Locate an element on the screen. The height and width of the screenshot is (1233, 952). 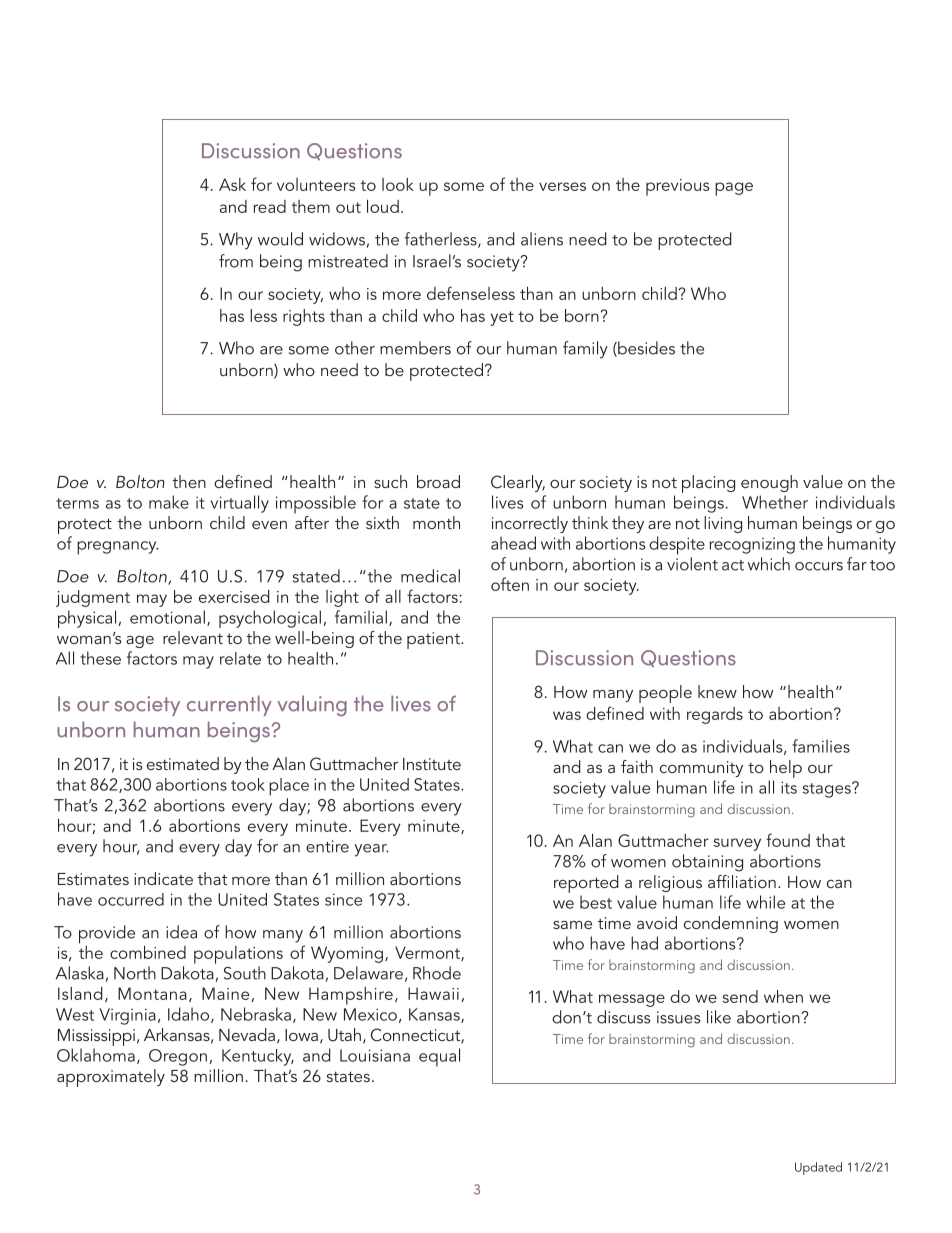
found is located at coordinates (788, 840).
